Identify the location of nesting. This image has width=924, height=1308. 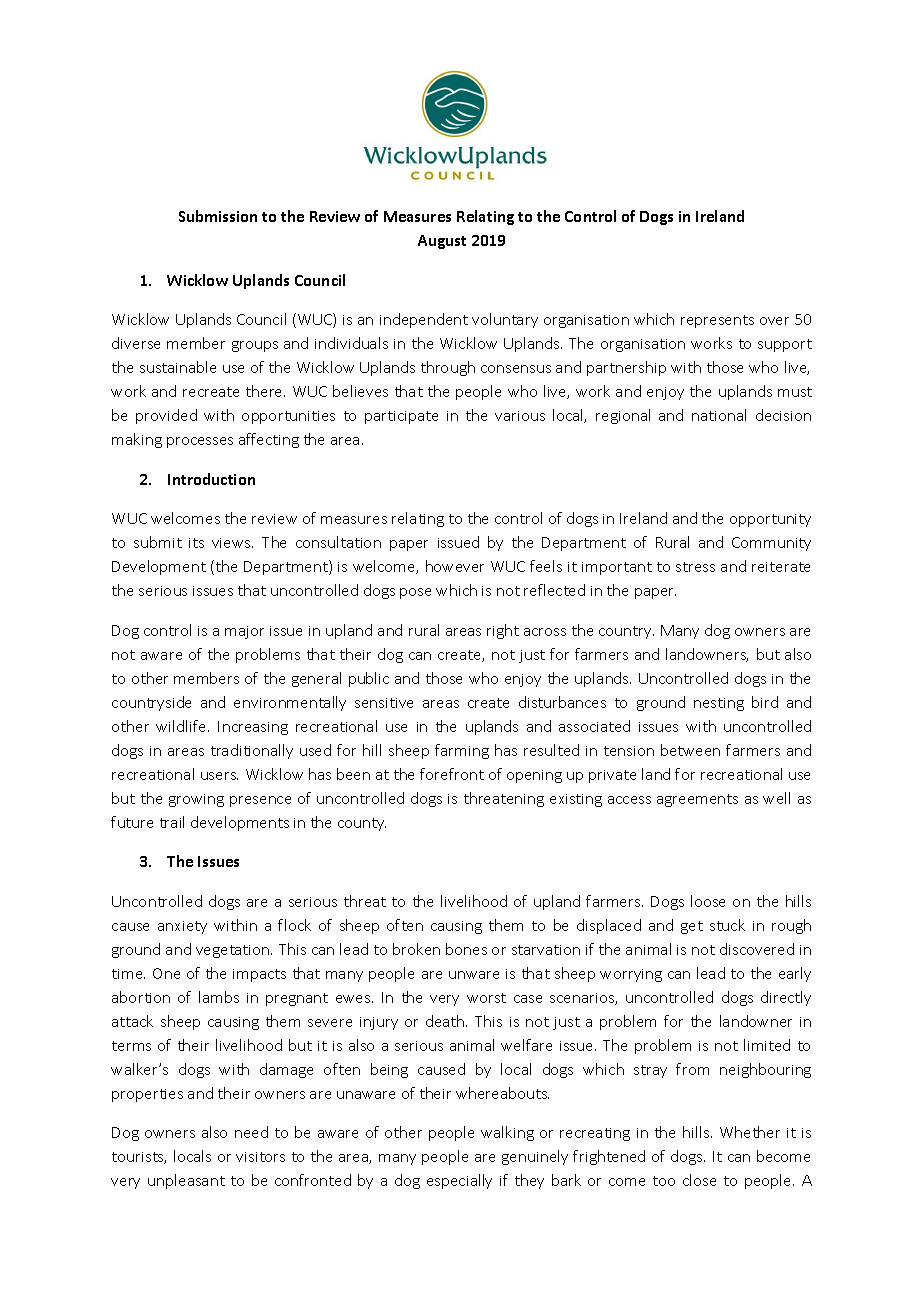
(719, 704).
